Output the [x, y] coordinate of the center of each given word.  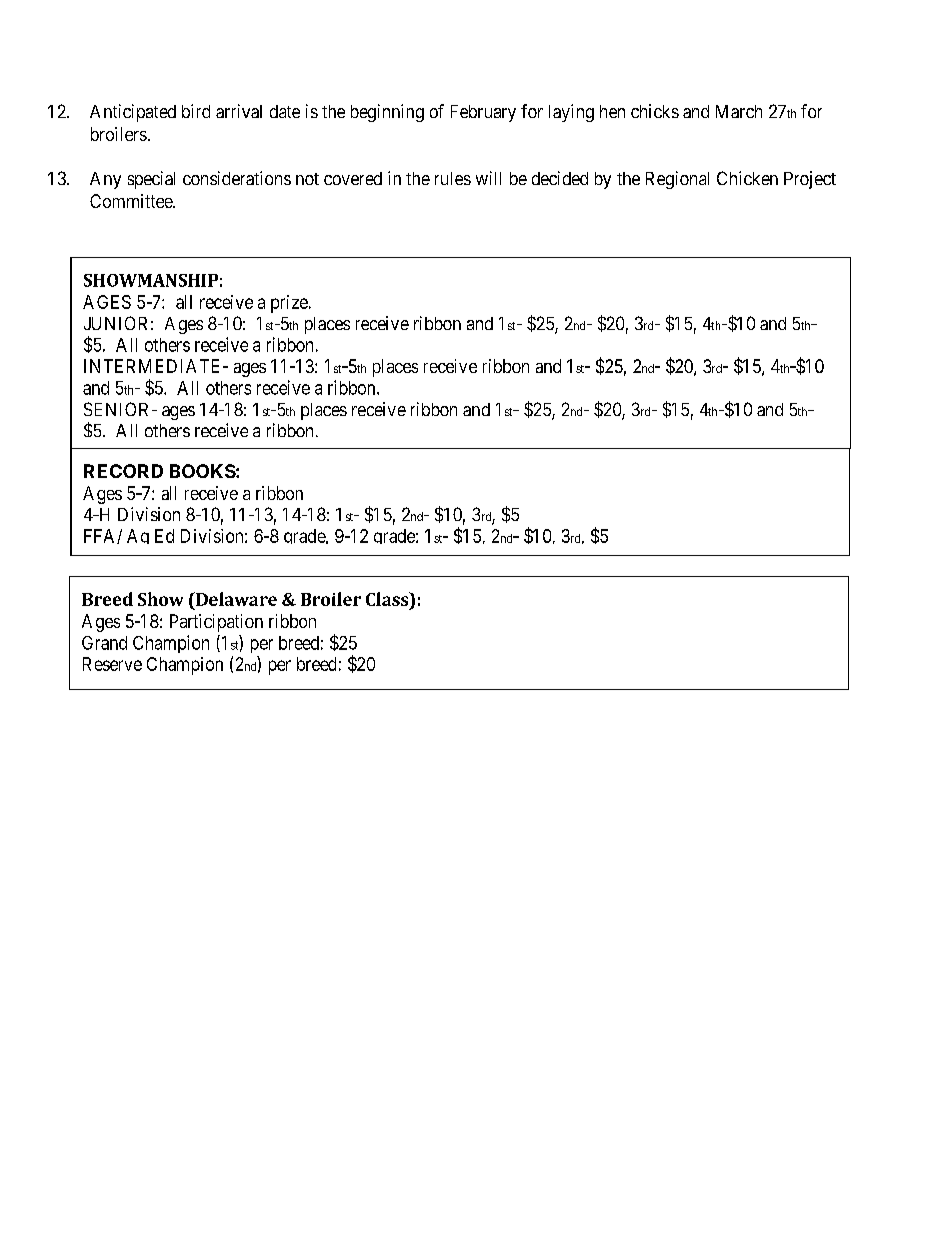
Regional [677, 180]
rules [453, 178]
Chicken [747, 178]
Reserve [112, 664]
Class [388, 599]
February [483, 113]
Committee [132, 201]
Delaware [235, 599]
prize [289, 304]
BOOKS [203, 471]
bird [196, 111]
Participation [216, 623]
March [739, 111]
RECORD [123, 471]
